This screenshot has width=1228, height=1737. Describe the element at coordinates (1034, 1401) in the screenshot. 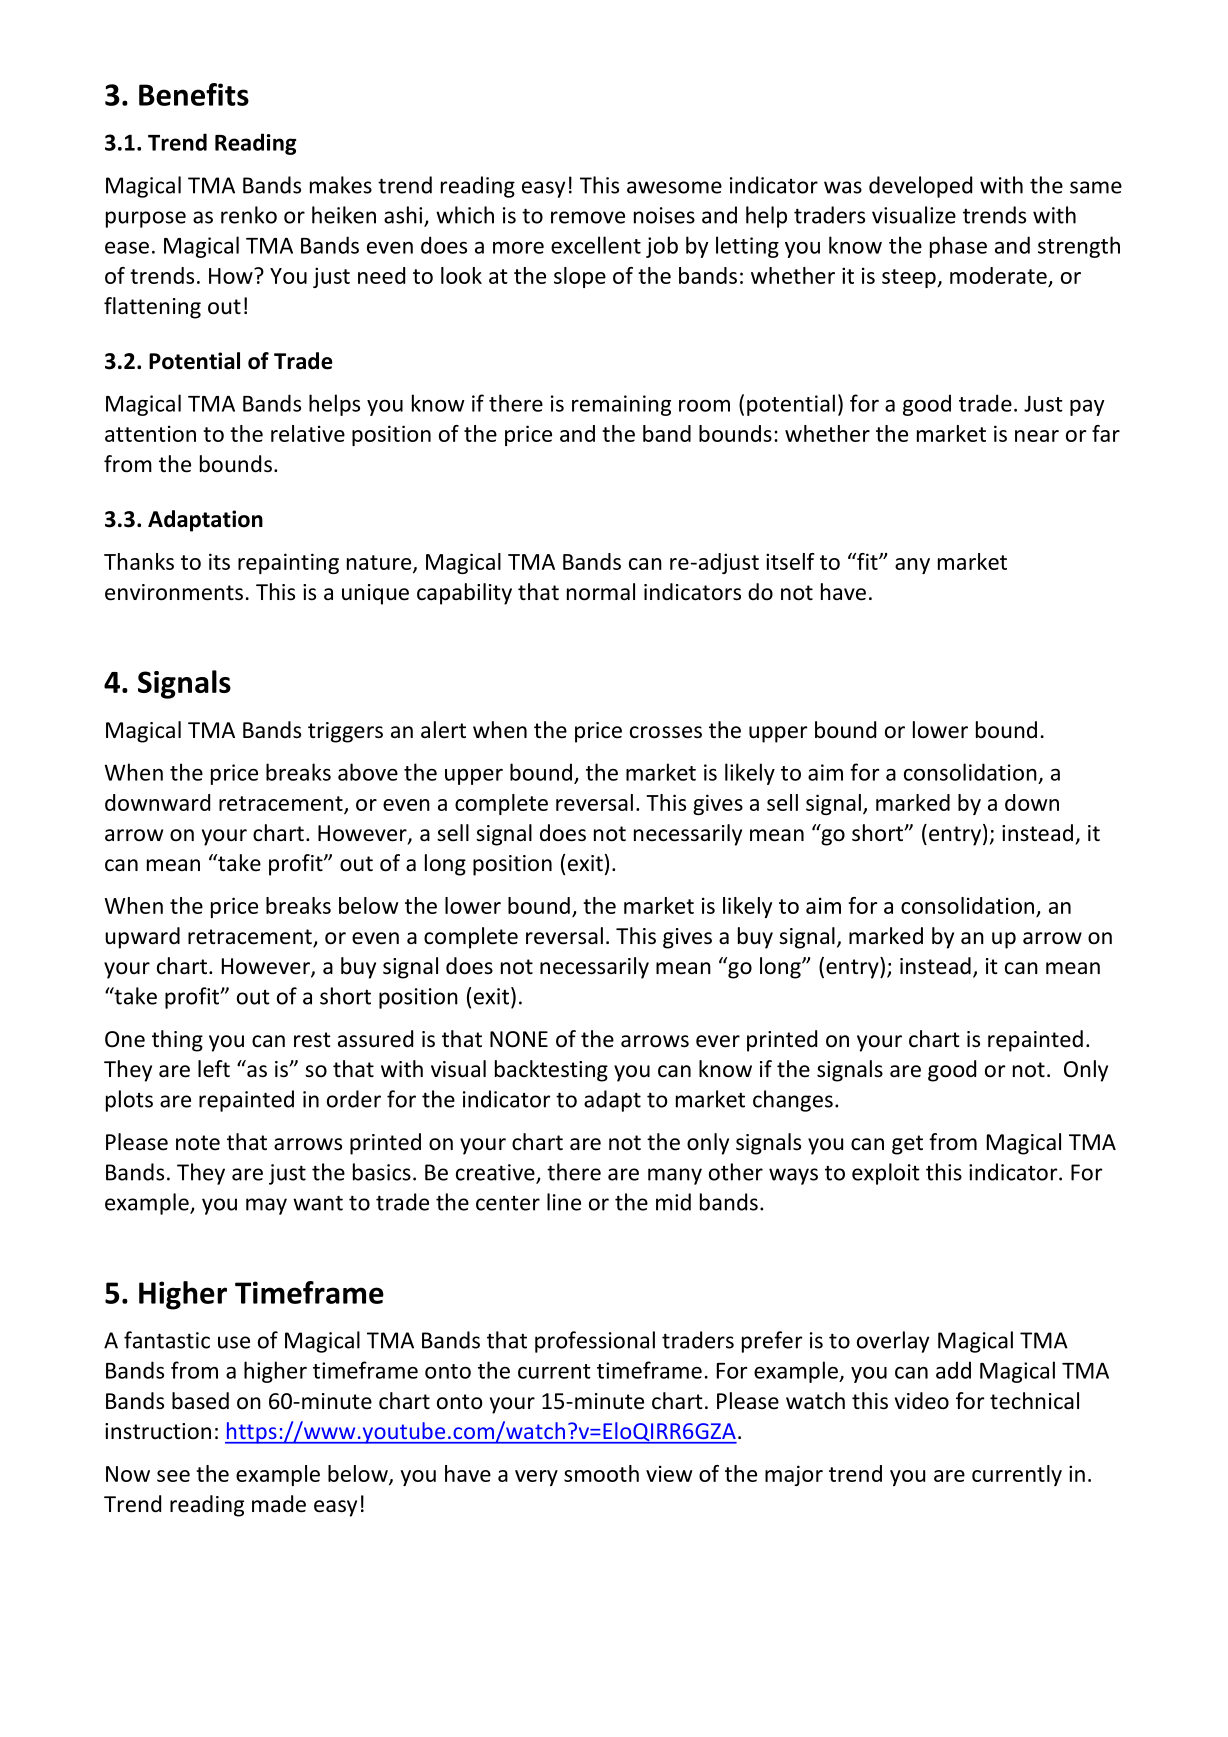

I see `technical` at that location.
